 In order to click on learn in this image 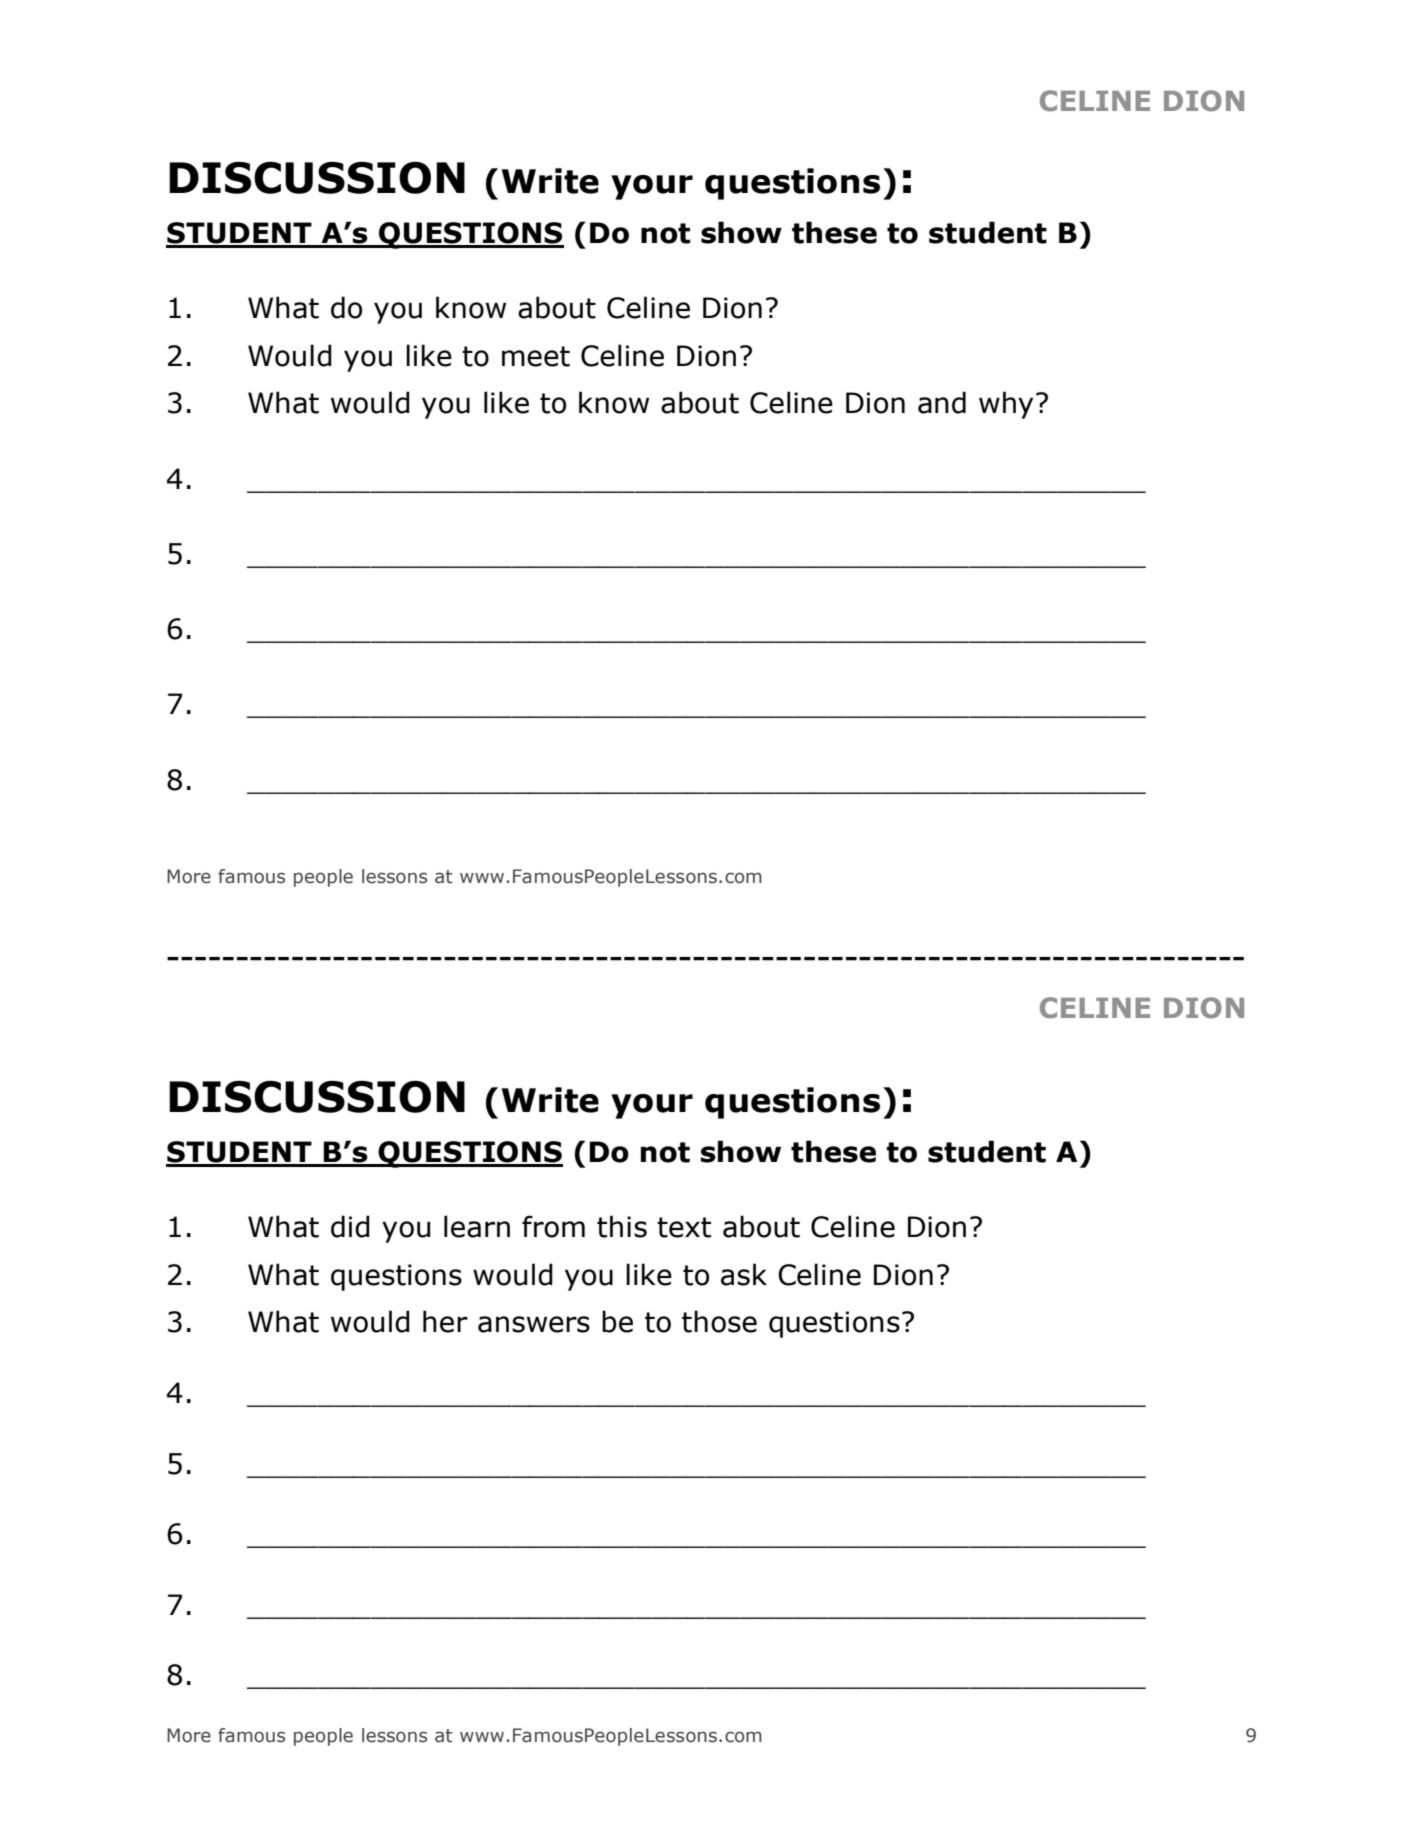, I will do `click(477, 1226)`.
